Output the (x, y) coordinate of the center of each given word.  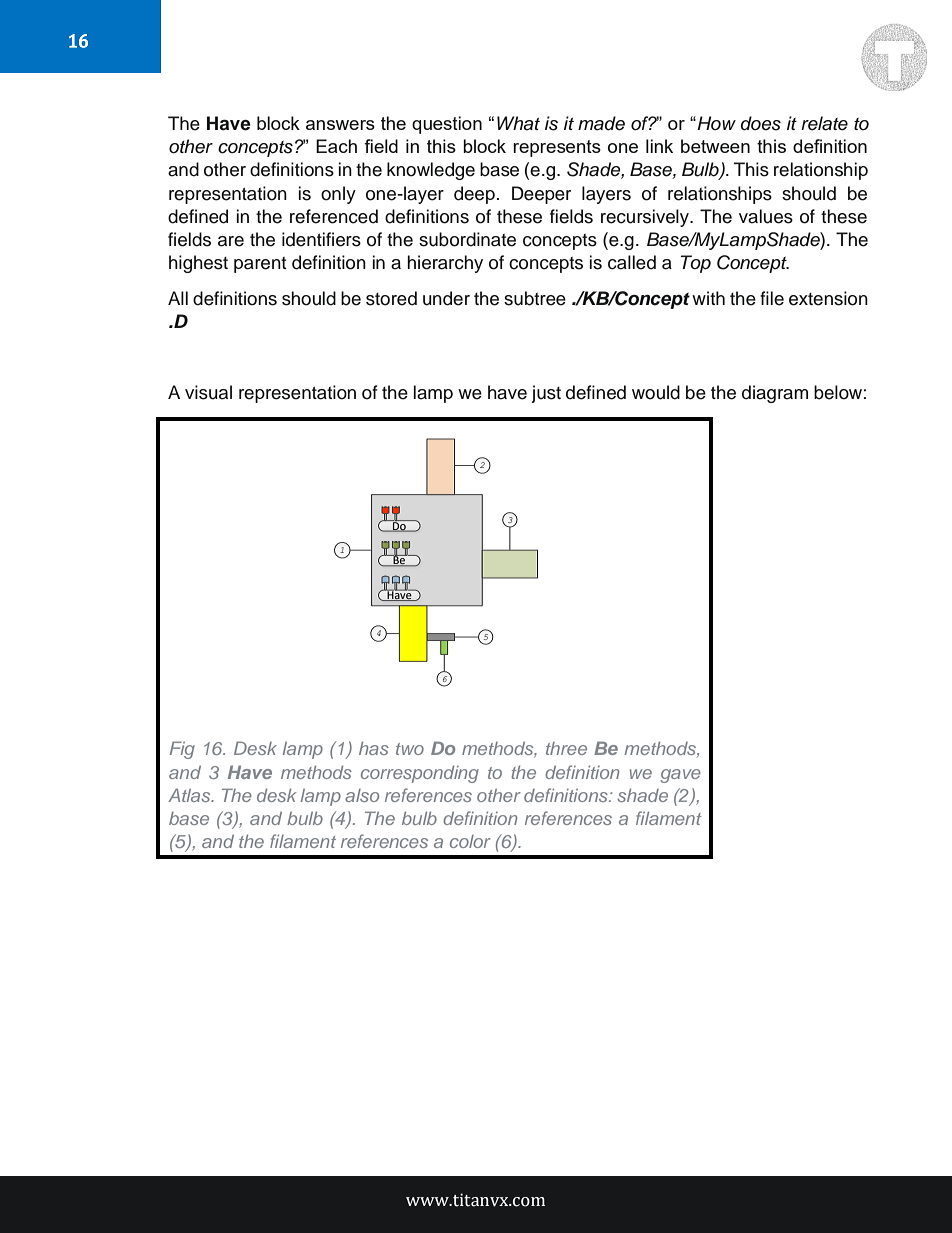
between (715, 146)
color (470, 841)
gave (680, 776)
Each (336, 146)
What (518, 123)
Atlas (190, 795)
